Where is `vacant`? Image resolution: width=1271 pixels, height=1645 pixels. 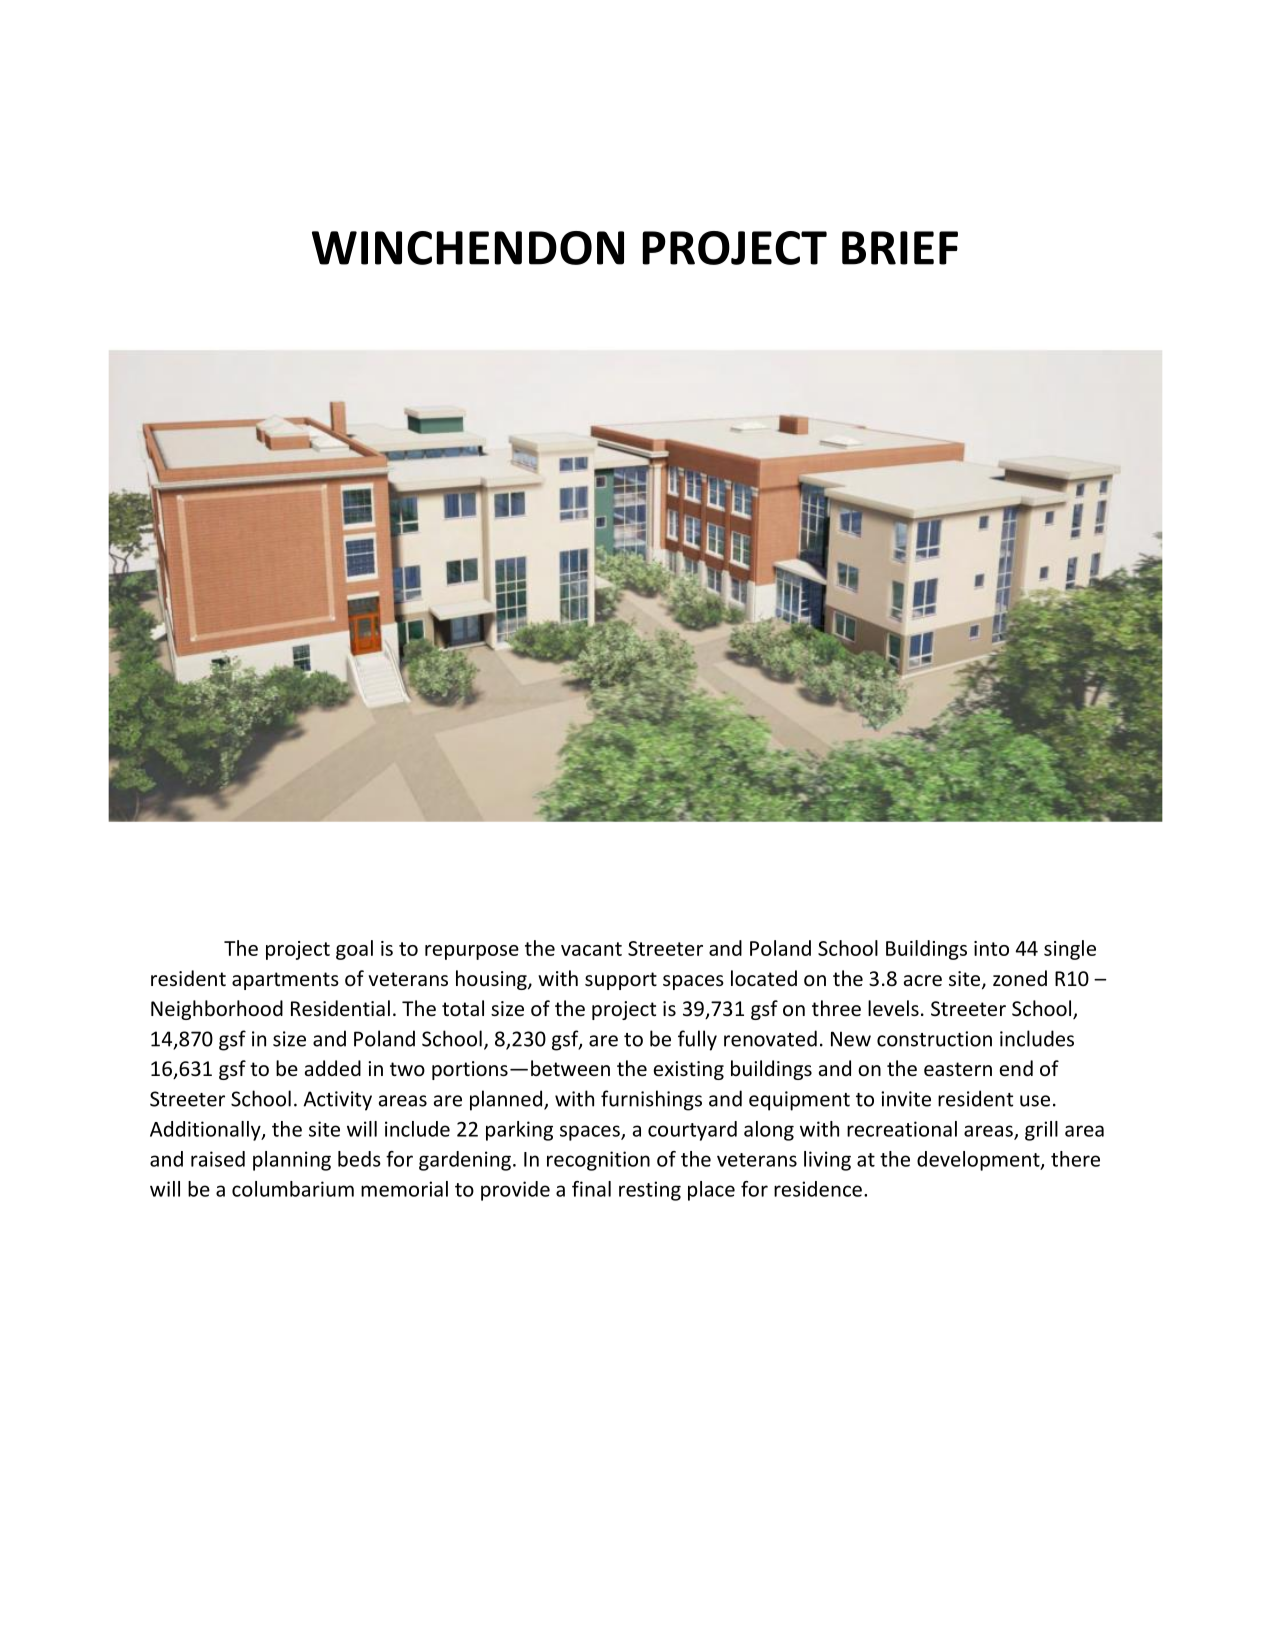 vacant is located at coordinates (591, 949).
